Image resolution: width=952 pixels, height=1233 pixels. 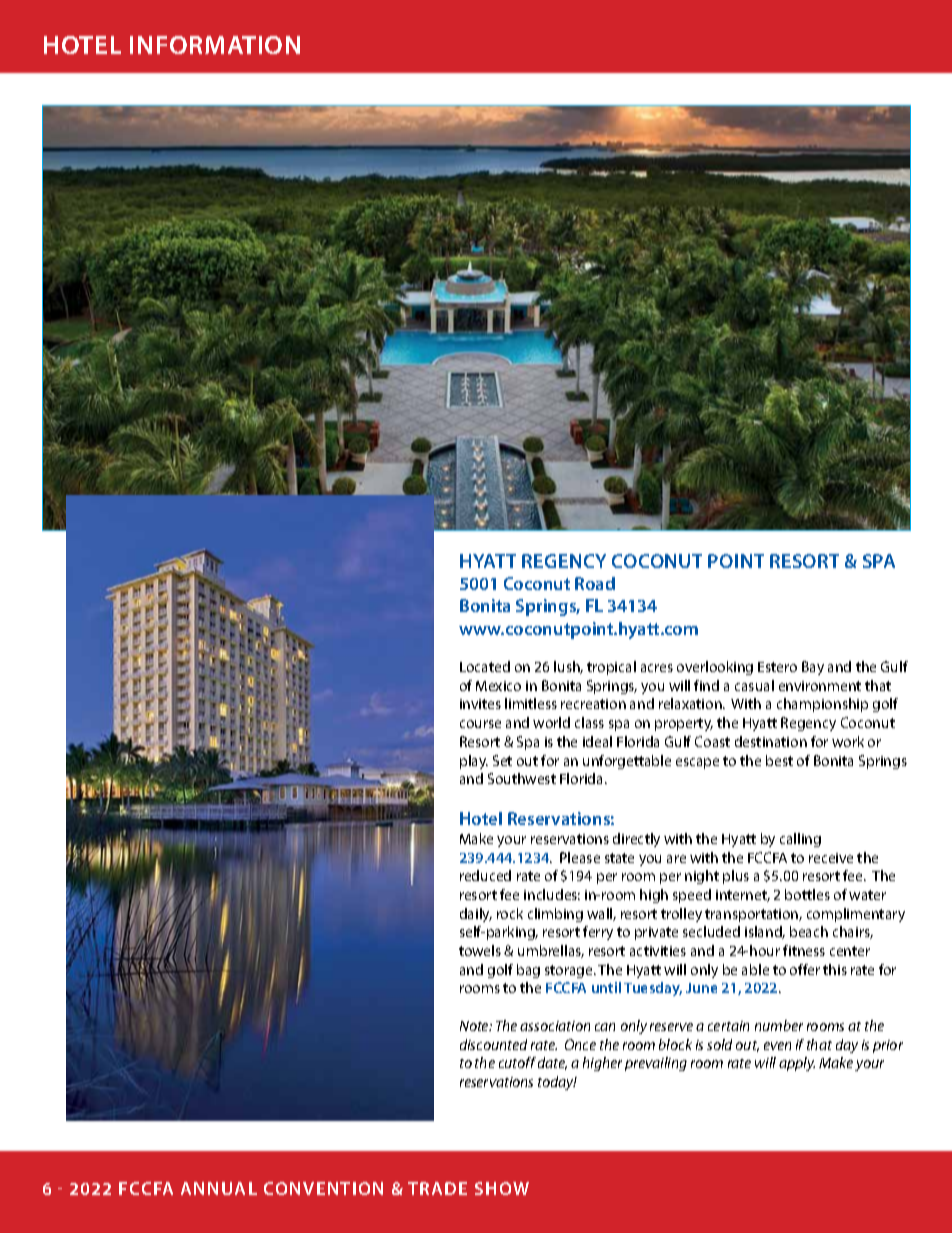 What do you see at coordinates (797, 1064) in the image?
I see `apply` at bounding box center [797, 1064].
